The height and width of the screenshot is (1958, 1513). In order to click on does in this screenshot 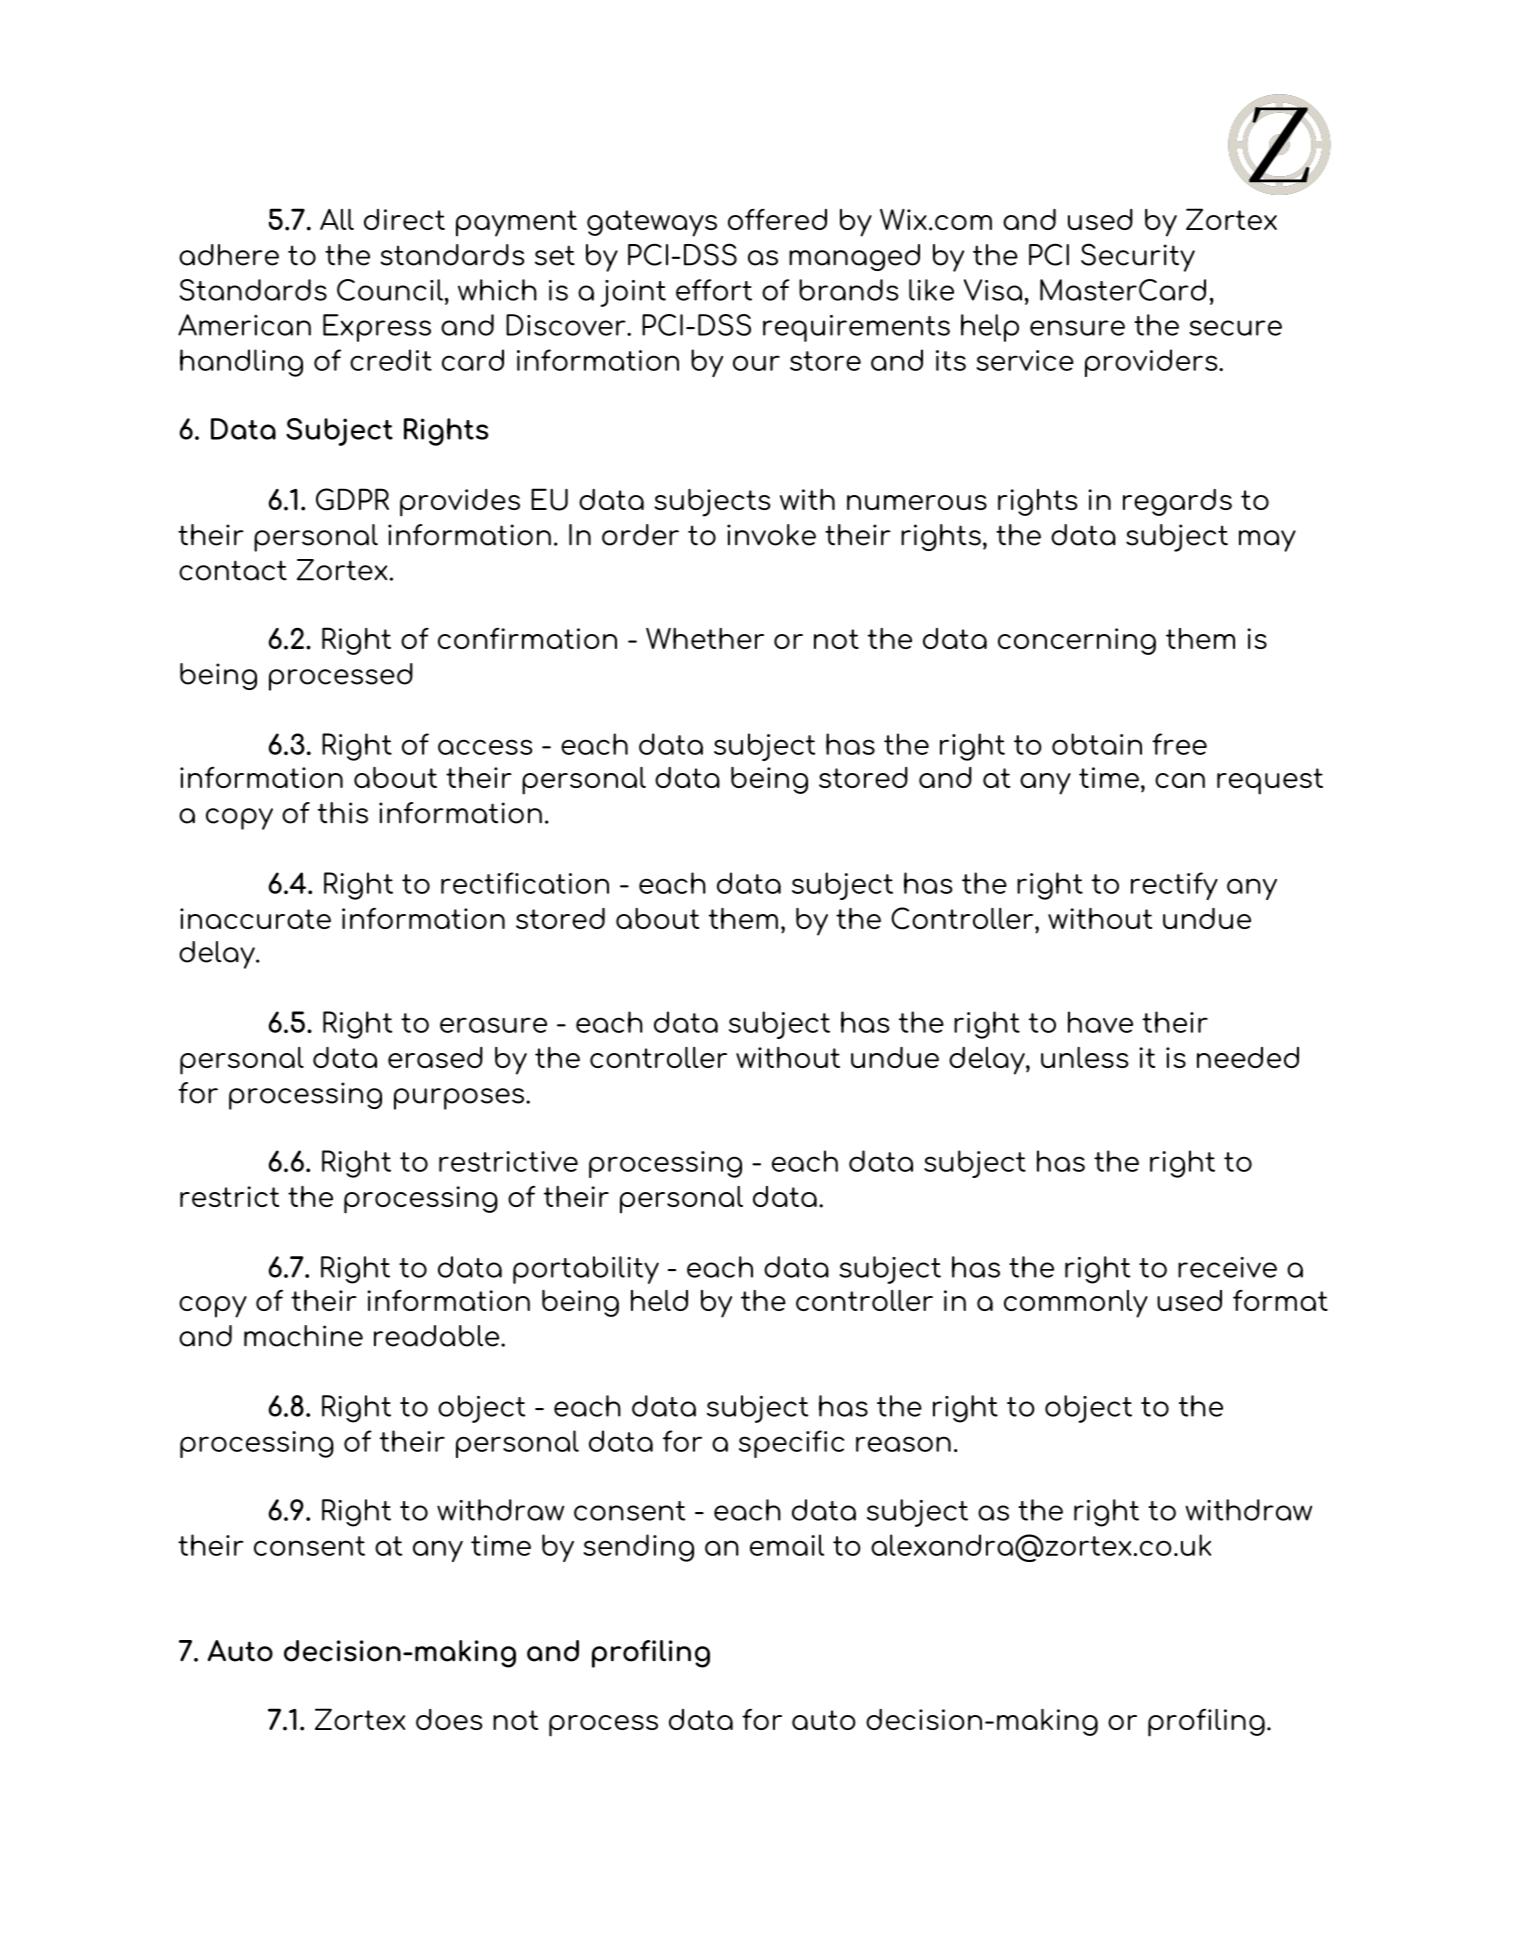, I will do `click(449, 1719)`.
